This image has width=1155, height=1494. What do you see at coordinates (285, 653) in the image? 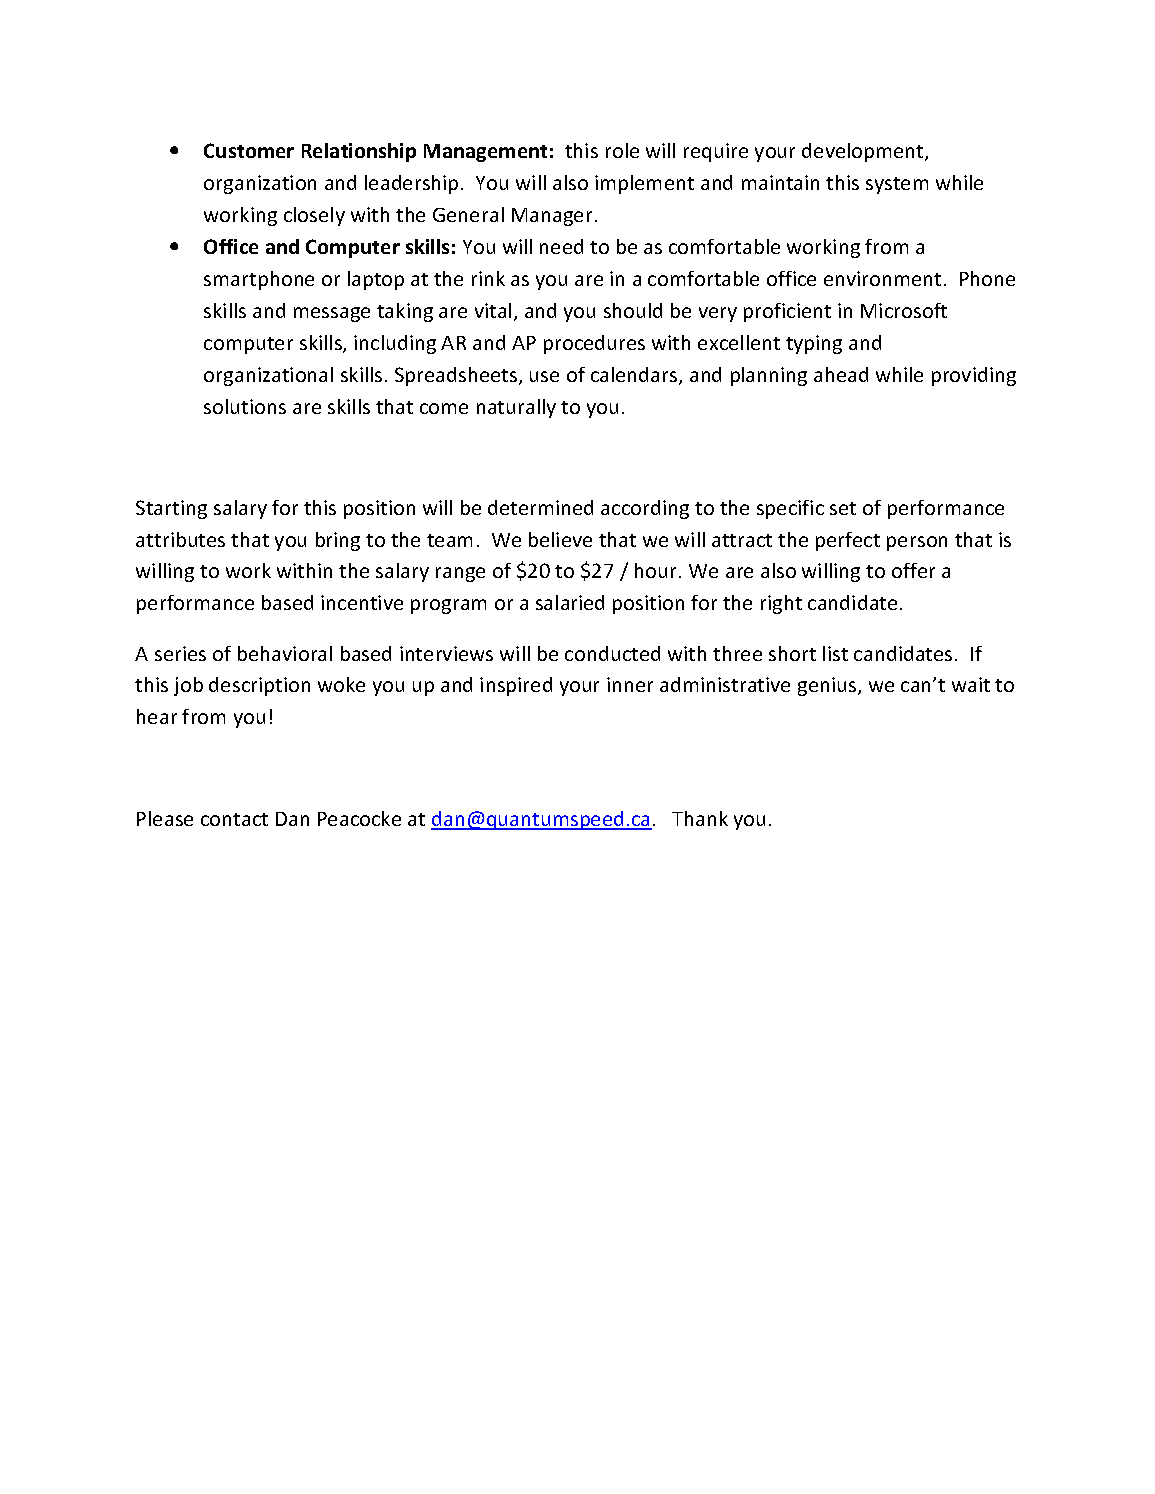
I see `behavioral` at bounding box center [285, 653].
